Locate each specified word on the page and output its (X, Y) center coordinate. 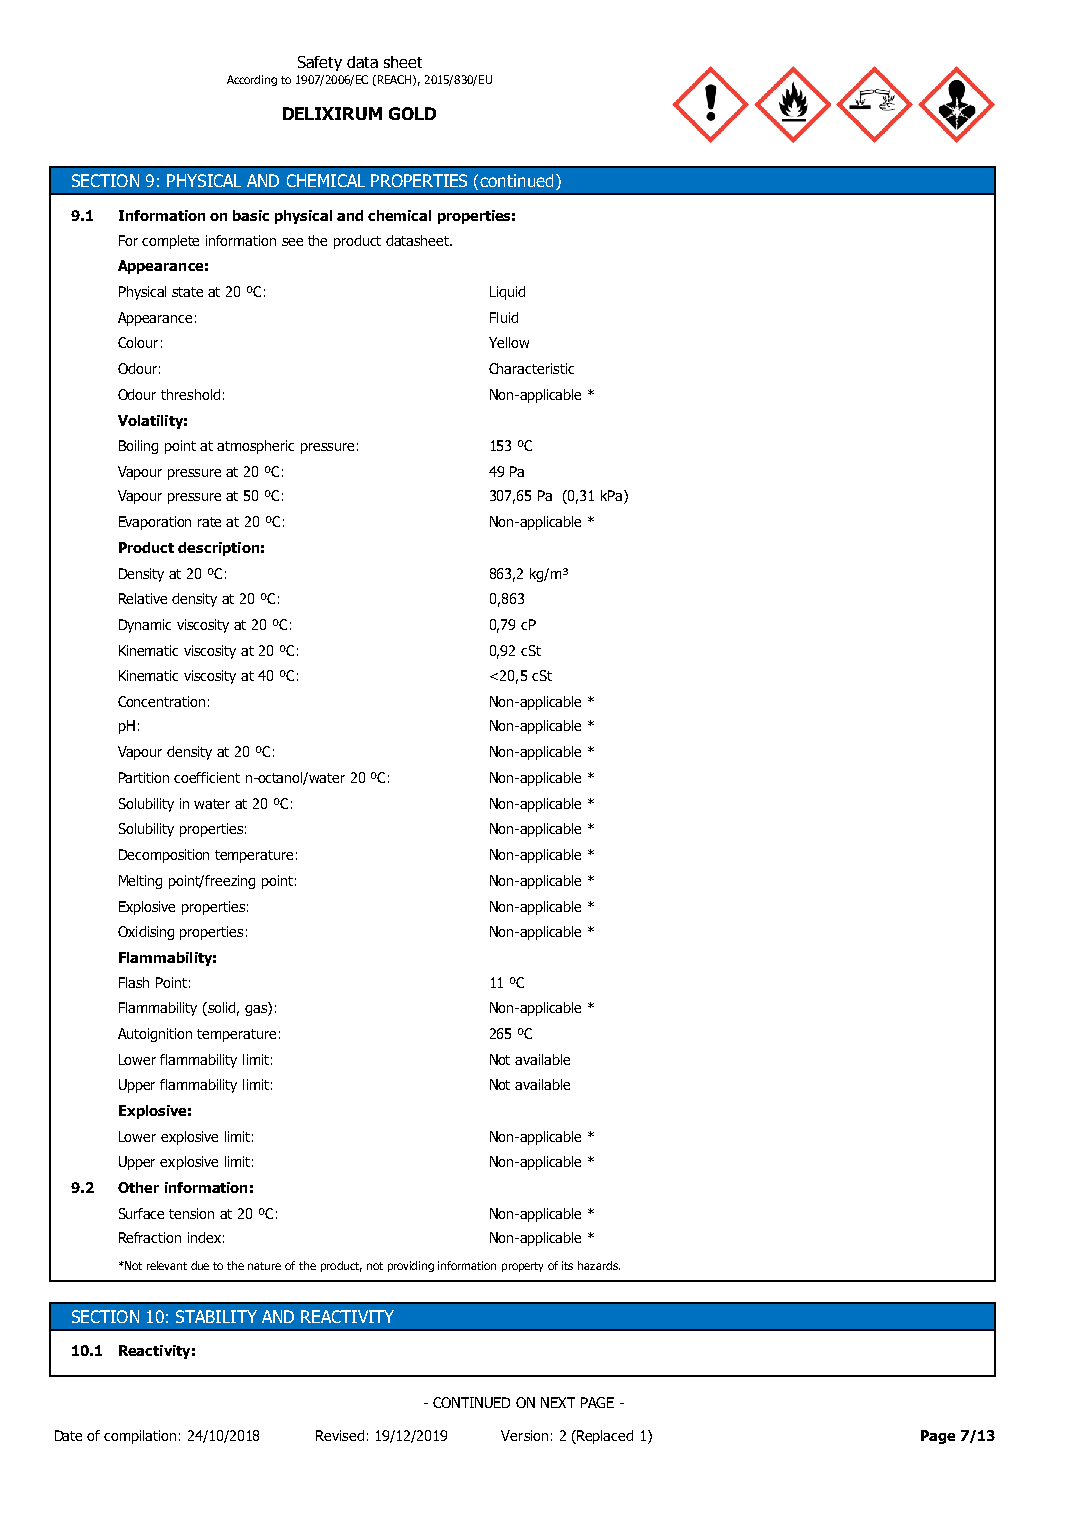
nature (264, 1266)
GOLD (412, 113)
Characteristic (531, 368)
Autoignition (155, 1035)
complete (170, 242)
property (522, 1267)
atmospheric (255, 447)
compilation (140, 1437)
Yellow (509, 342)
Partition (144, 777)
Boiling (138, 447)
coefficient (207, 777)
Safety (320, 63)
